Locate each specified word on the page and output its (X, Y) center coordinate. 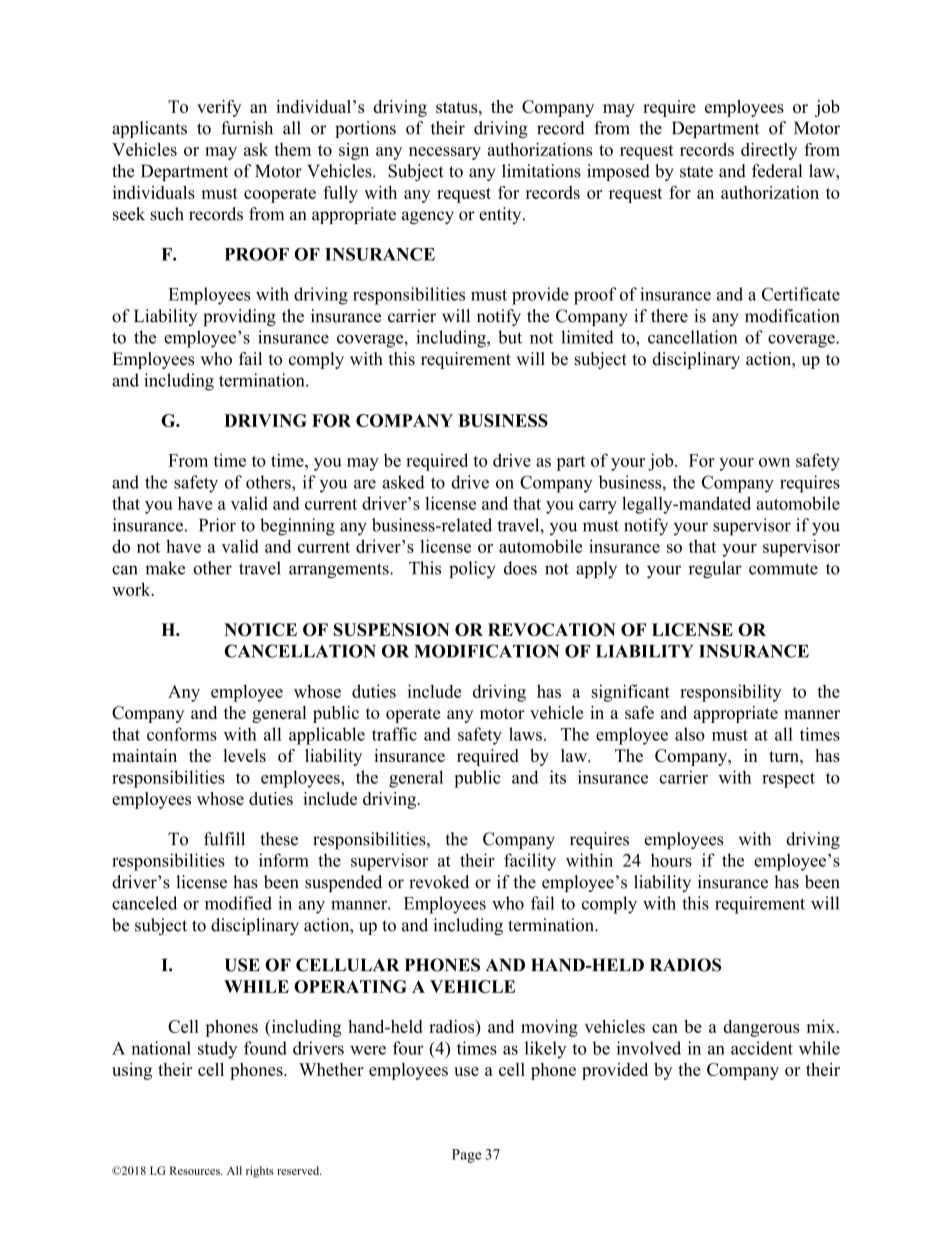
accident (762, 1048)
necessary (445, 153)
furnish (247, 128)
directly (769, 151)
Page (466, 1156)
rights (260, 1172)
